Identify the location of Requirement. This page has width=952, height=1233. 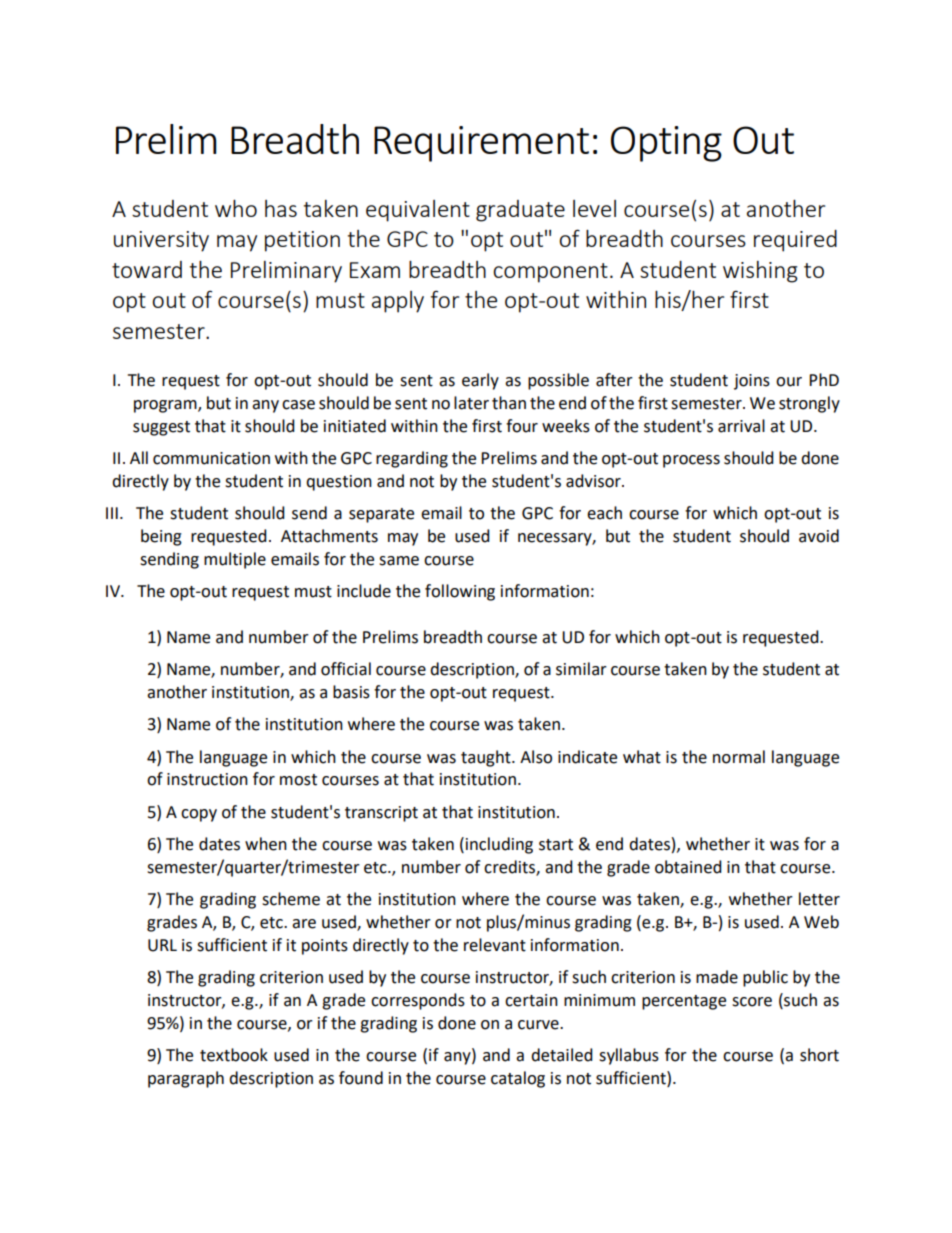
(481, 144).
